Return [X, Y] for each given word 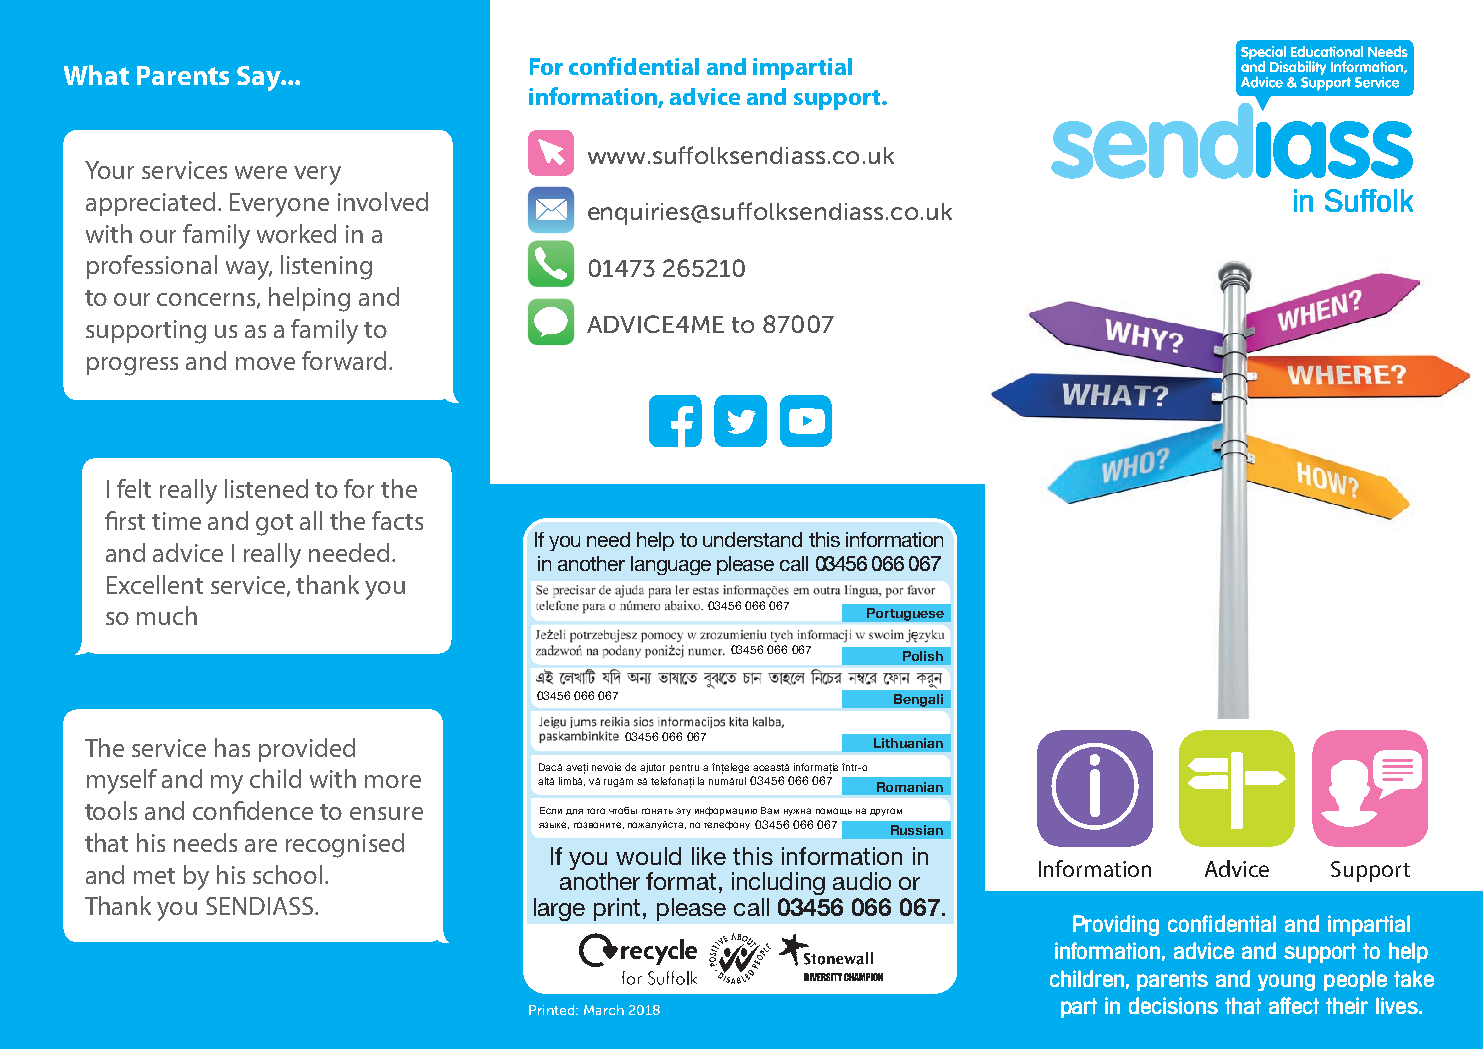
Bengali [918, 700]
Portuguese [905, 614]
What [96, 75]
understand [752, 539]
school [287, 874]
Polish [923, 656]
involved [383, 201]
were [261, 172]
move [265, 363]
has [232, 747]
